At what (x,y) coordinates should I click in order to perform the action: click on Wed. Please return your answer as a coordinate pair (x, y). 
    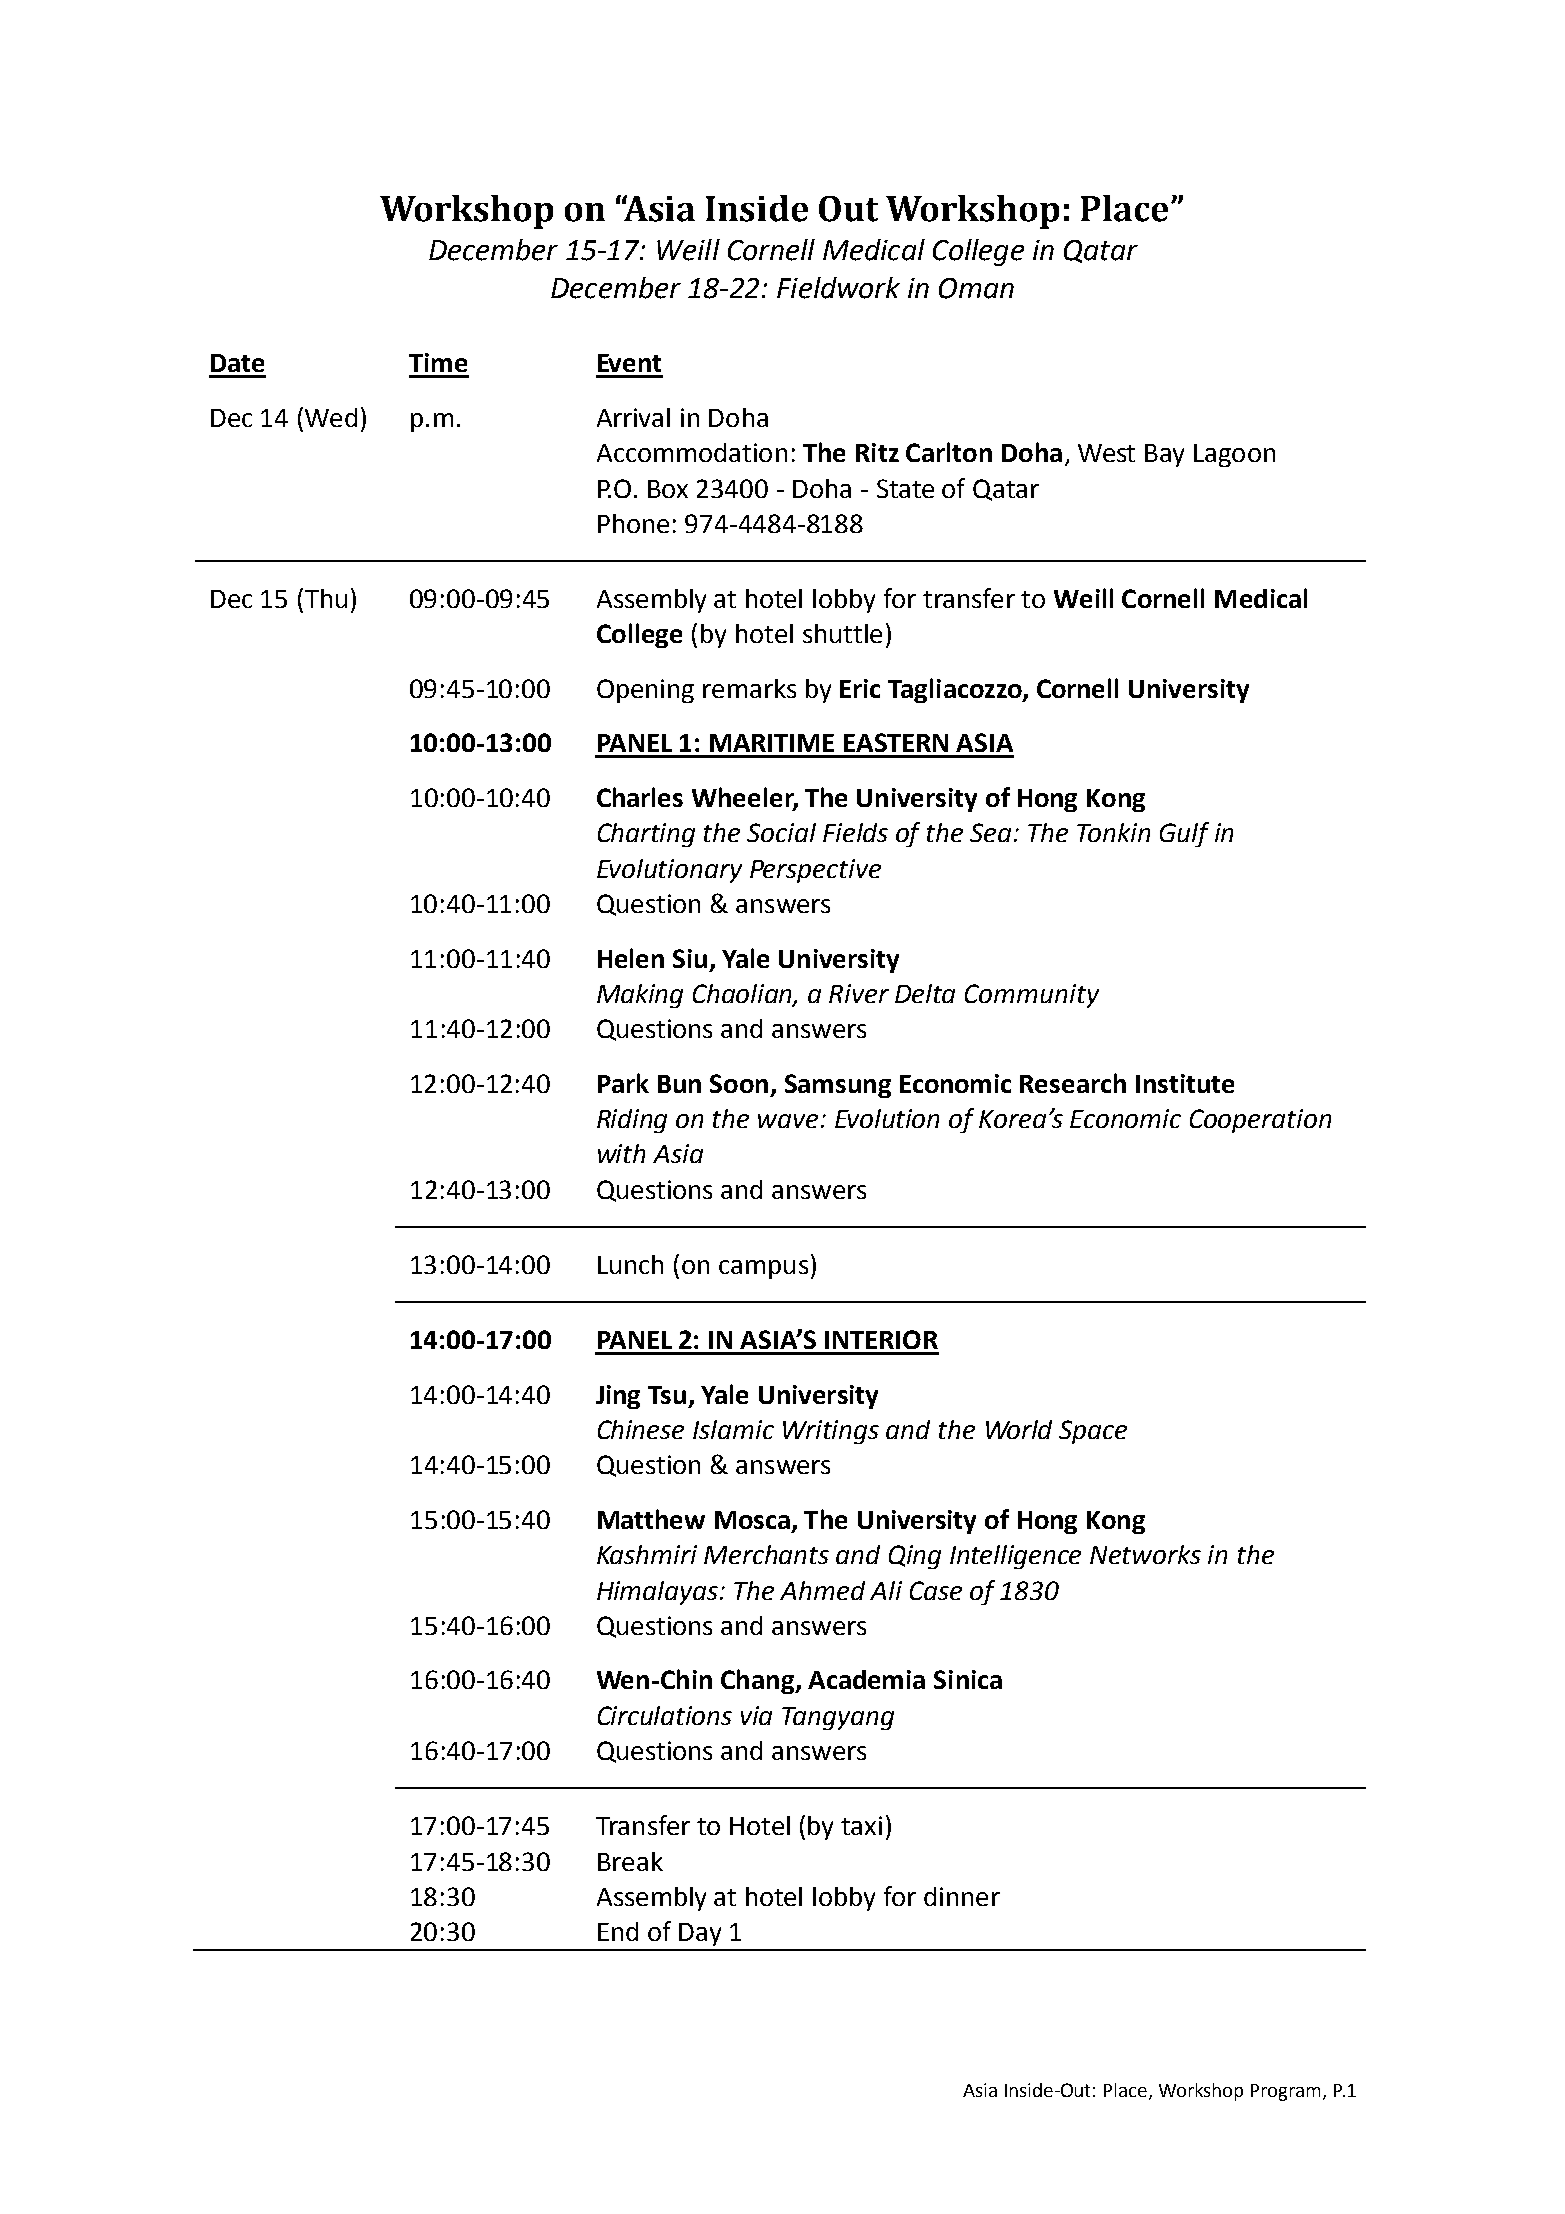
    Looking at the image, I should click on (331, 417).
